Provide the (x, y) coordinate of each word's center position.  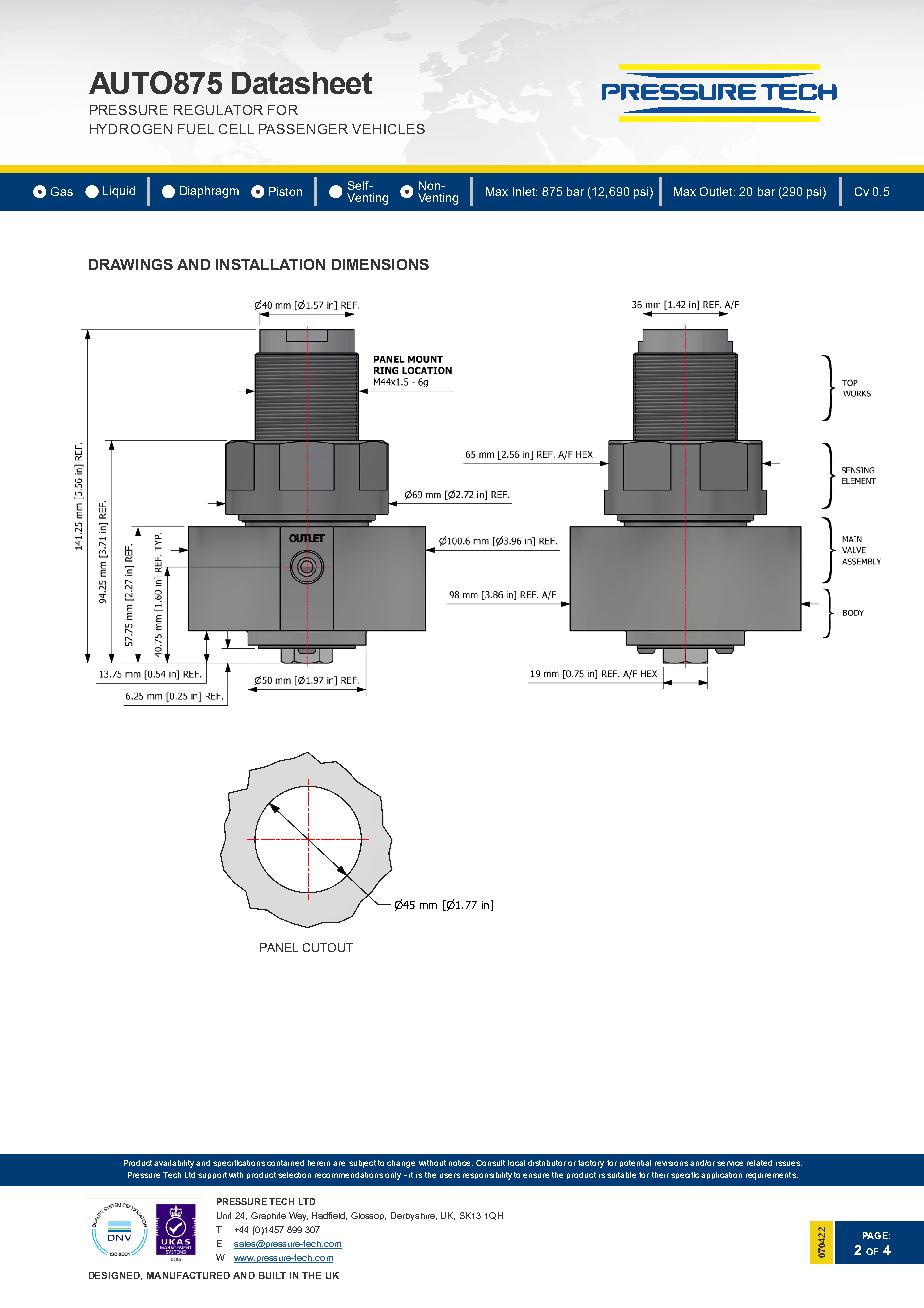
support (212, 1175)
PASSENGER (303, 129)
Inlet (525, 191)
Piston (285, 191)
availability (174, 1164)
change (401, 1164)
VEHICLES (388, 129)
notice (461, 1163)
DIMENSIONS (380, 264)
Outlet (717, 191)
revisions (671, 1163)
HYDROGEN (131, 129)
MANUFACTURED (188, 1275)
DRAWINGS (131, 264)
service (730, 1163)
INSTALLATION (270, 264)
